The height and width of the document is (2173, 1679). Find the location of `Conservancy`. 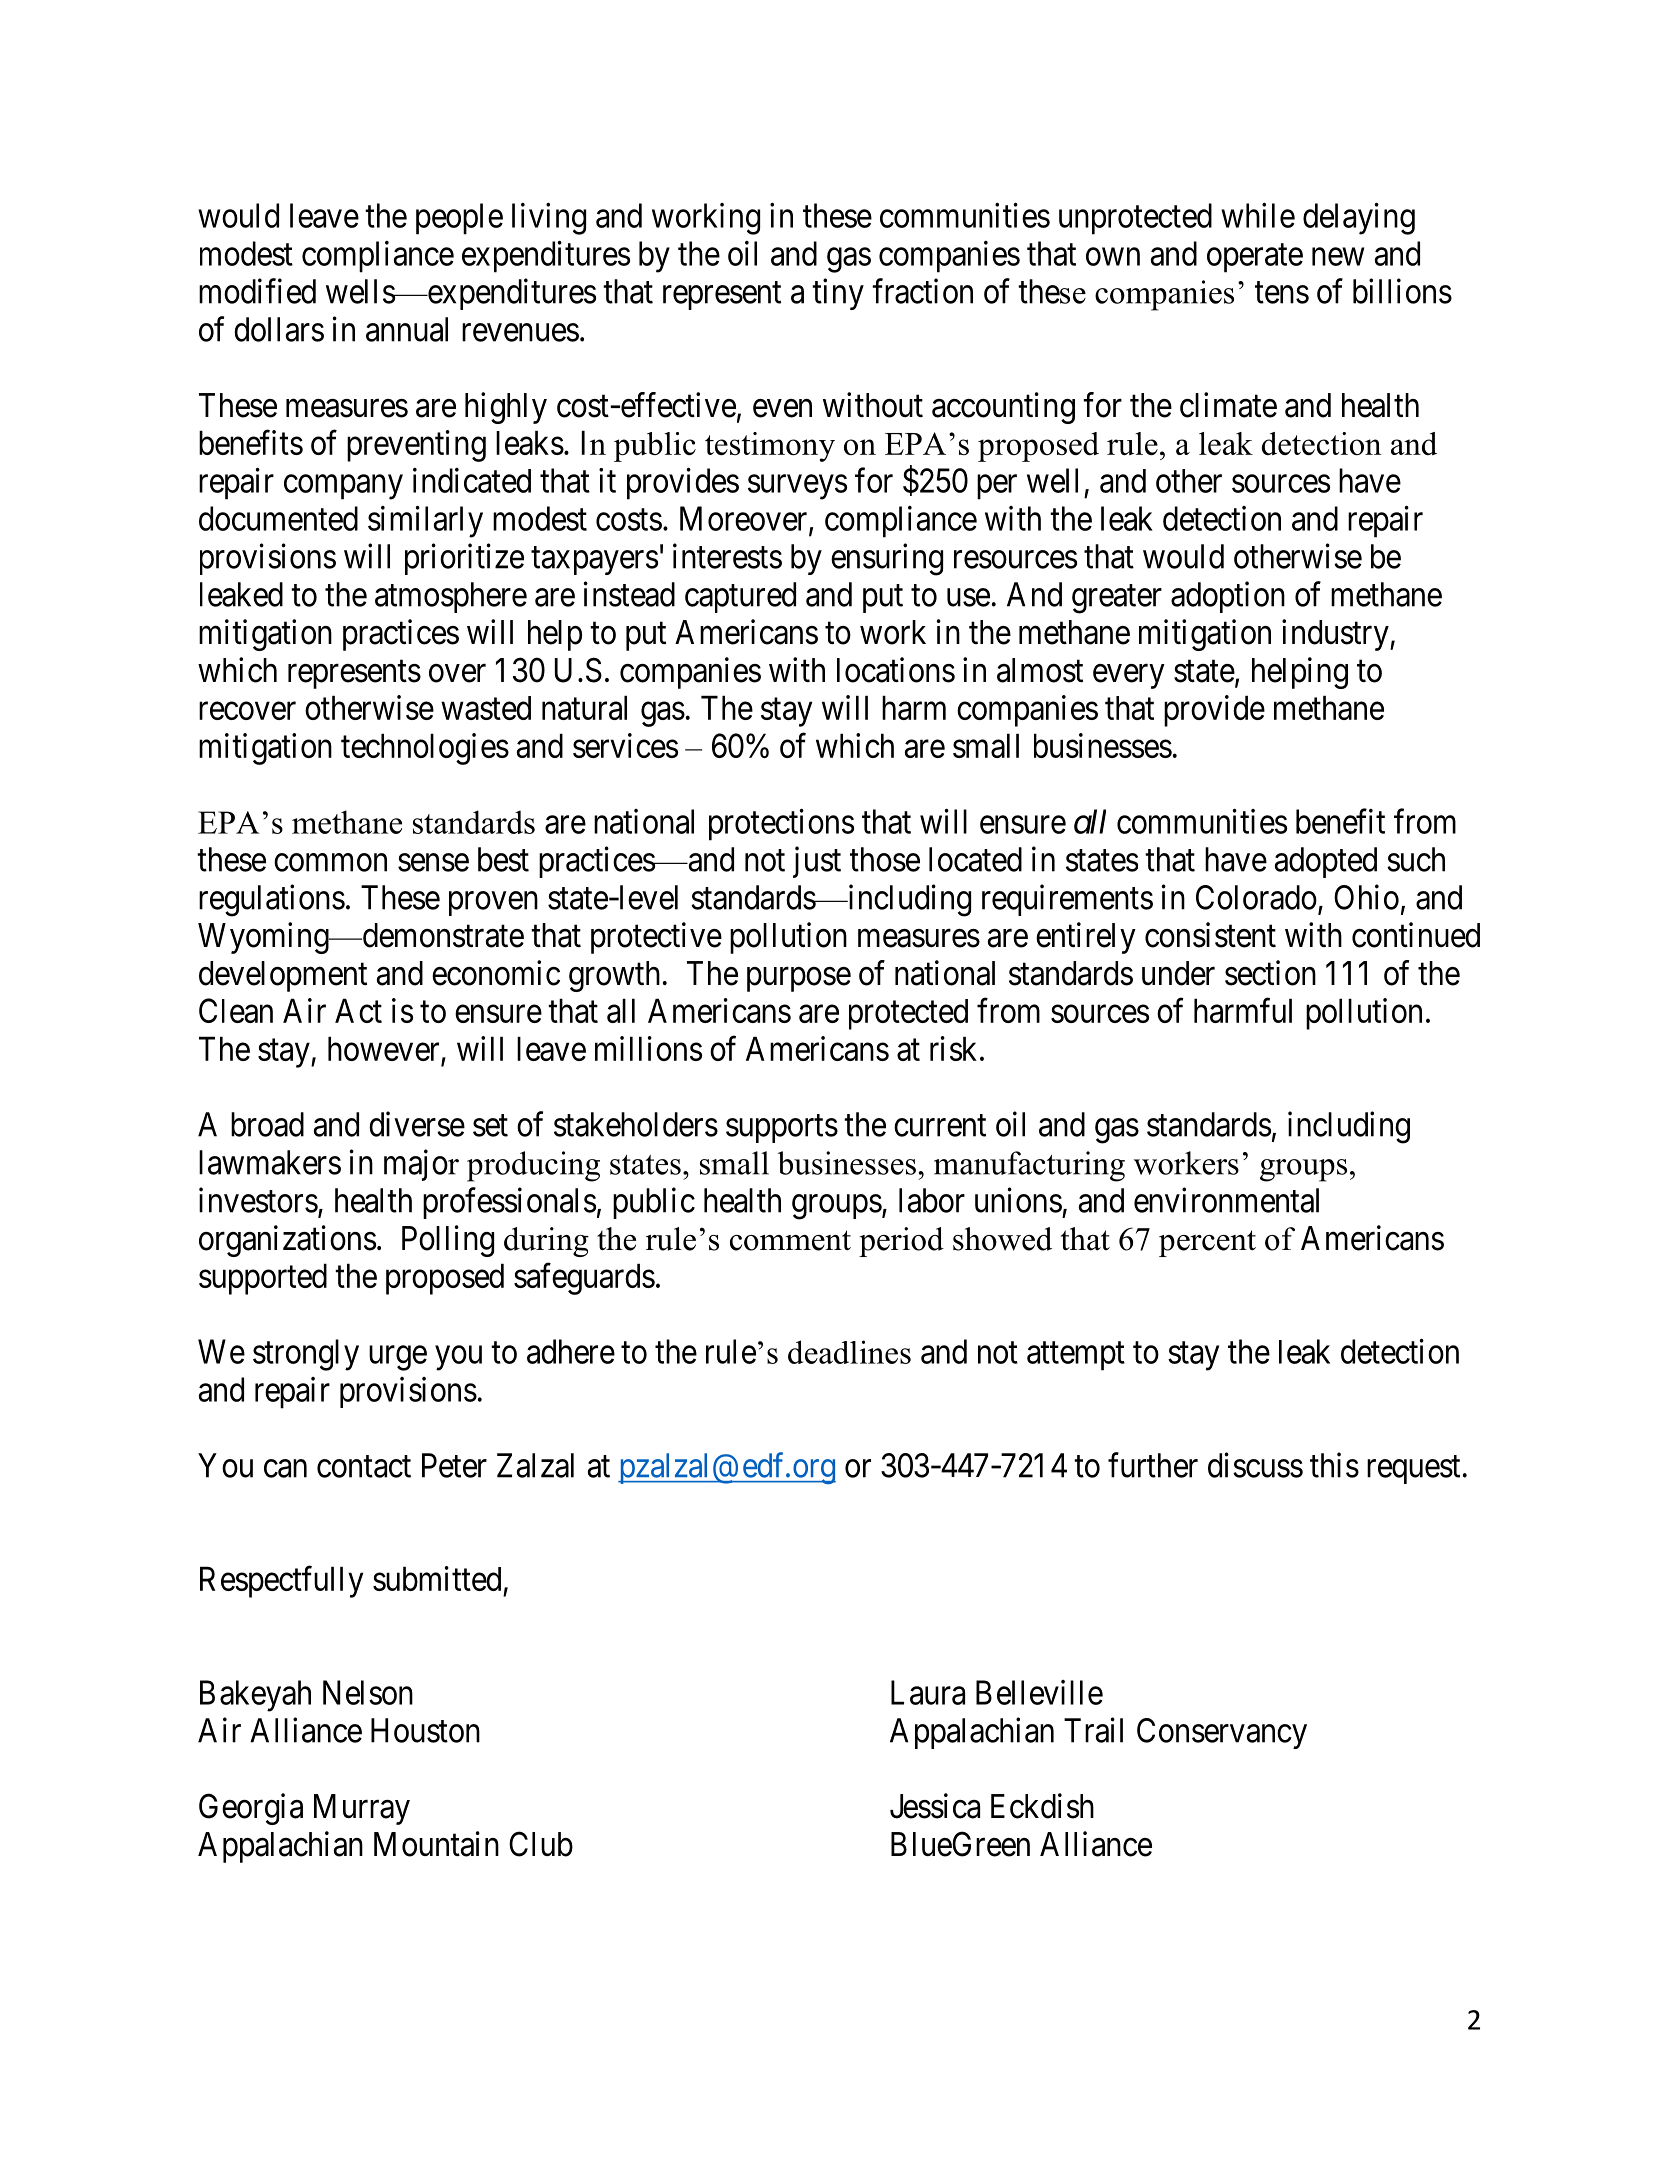

Conservancy is located at coordinates (1222, 1733).
